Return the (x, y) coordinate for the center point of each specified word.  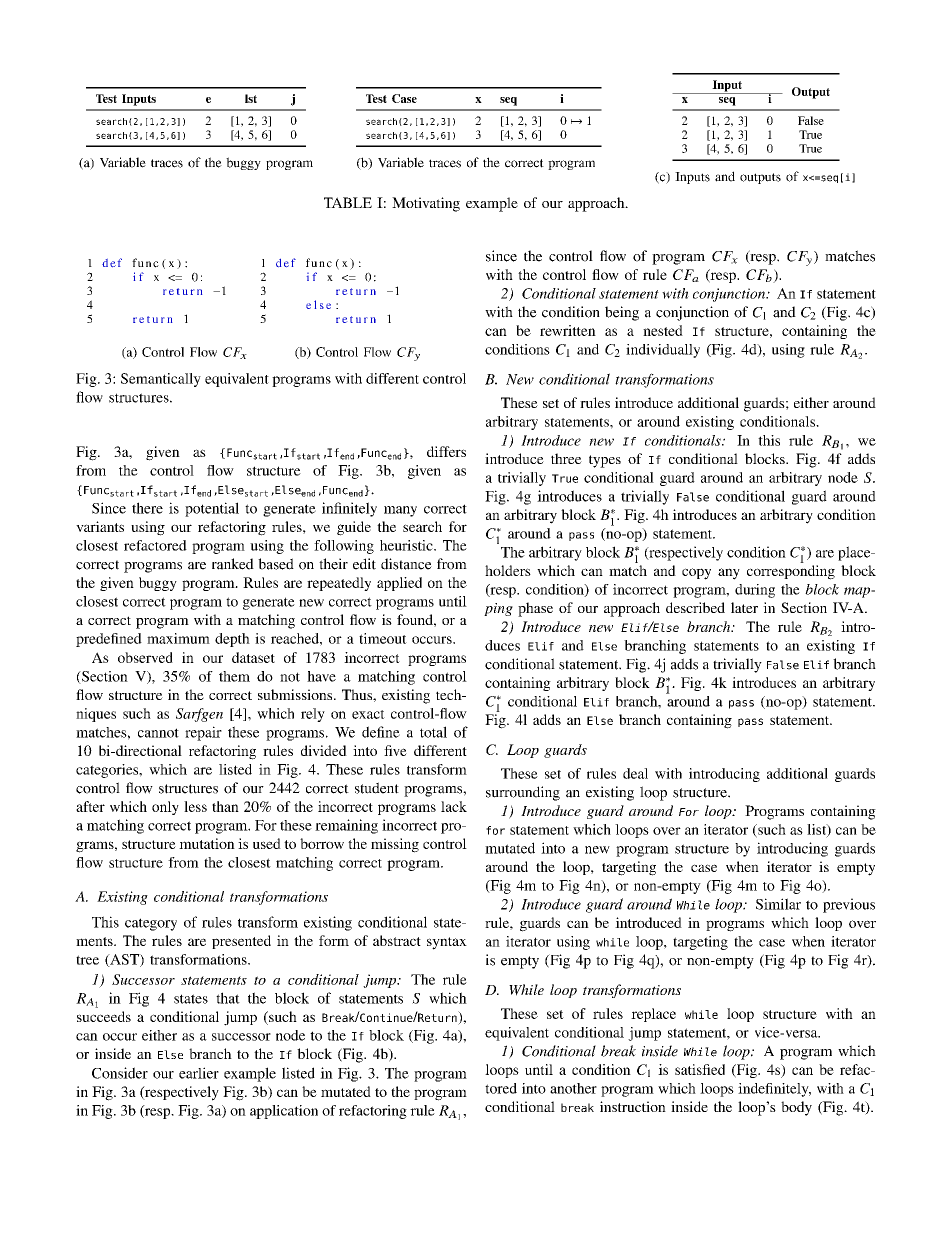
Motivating (426, 204)
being (622, 313)
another (573, 1088)
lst (251, 98)
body (796, 1108)
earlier (199, 1073)
